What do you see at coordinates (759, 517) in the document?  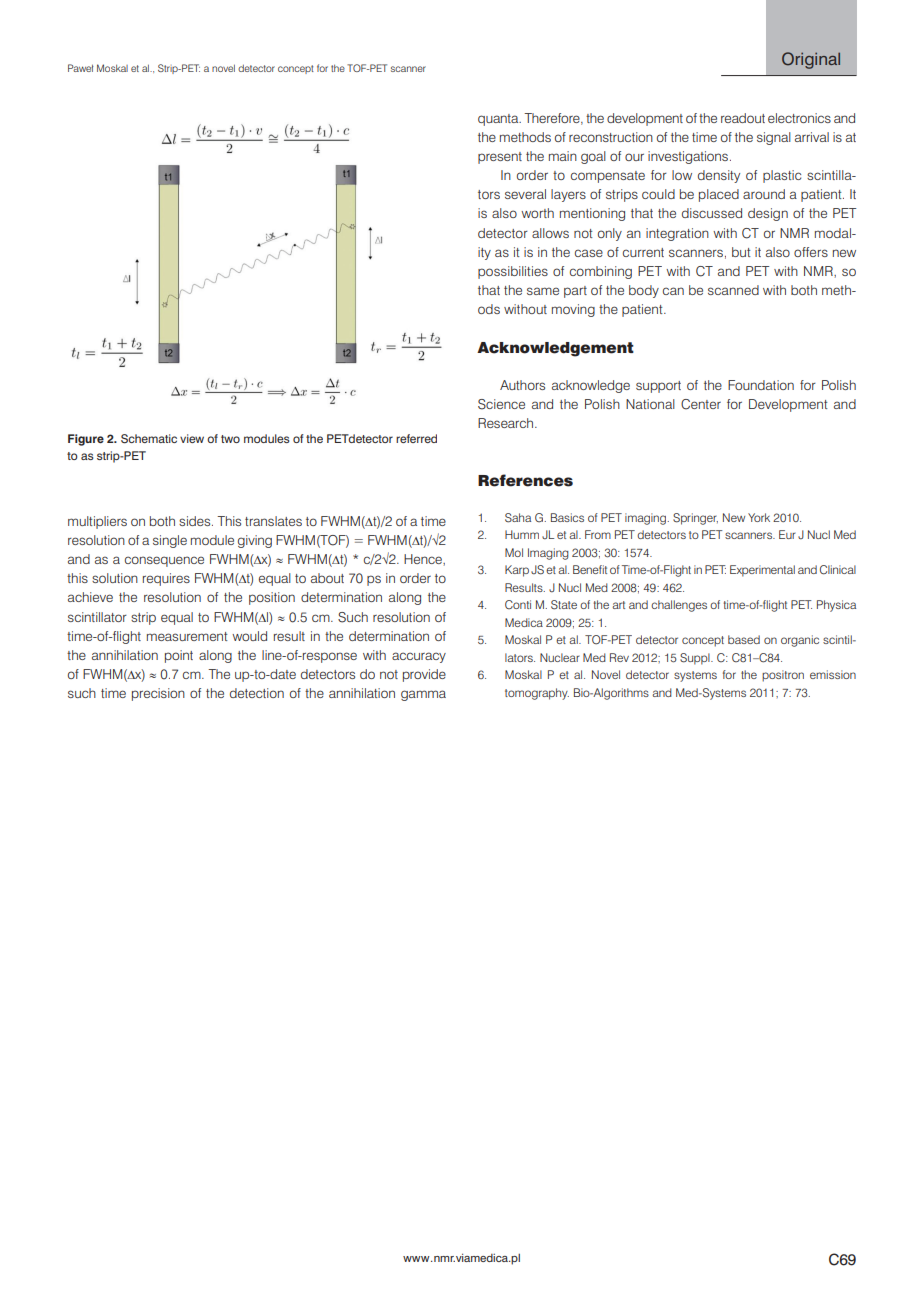 I see `York` at bounding box center [759, 517].
